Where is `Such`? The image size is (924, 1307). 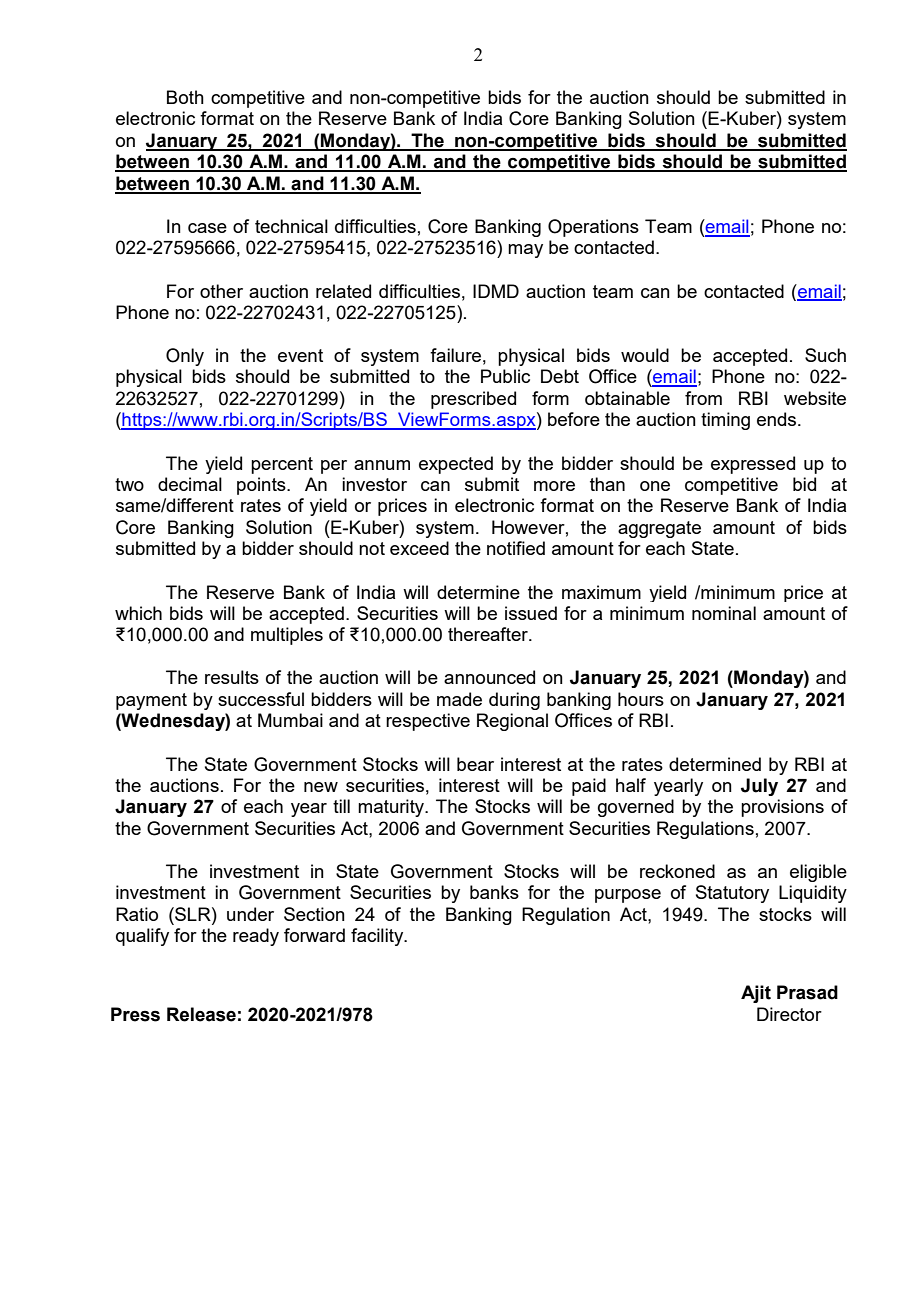 Such is located at coordinates (825, 355).
